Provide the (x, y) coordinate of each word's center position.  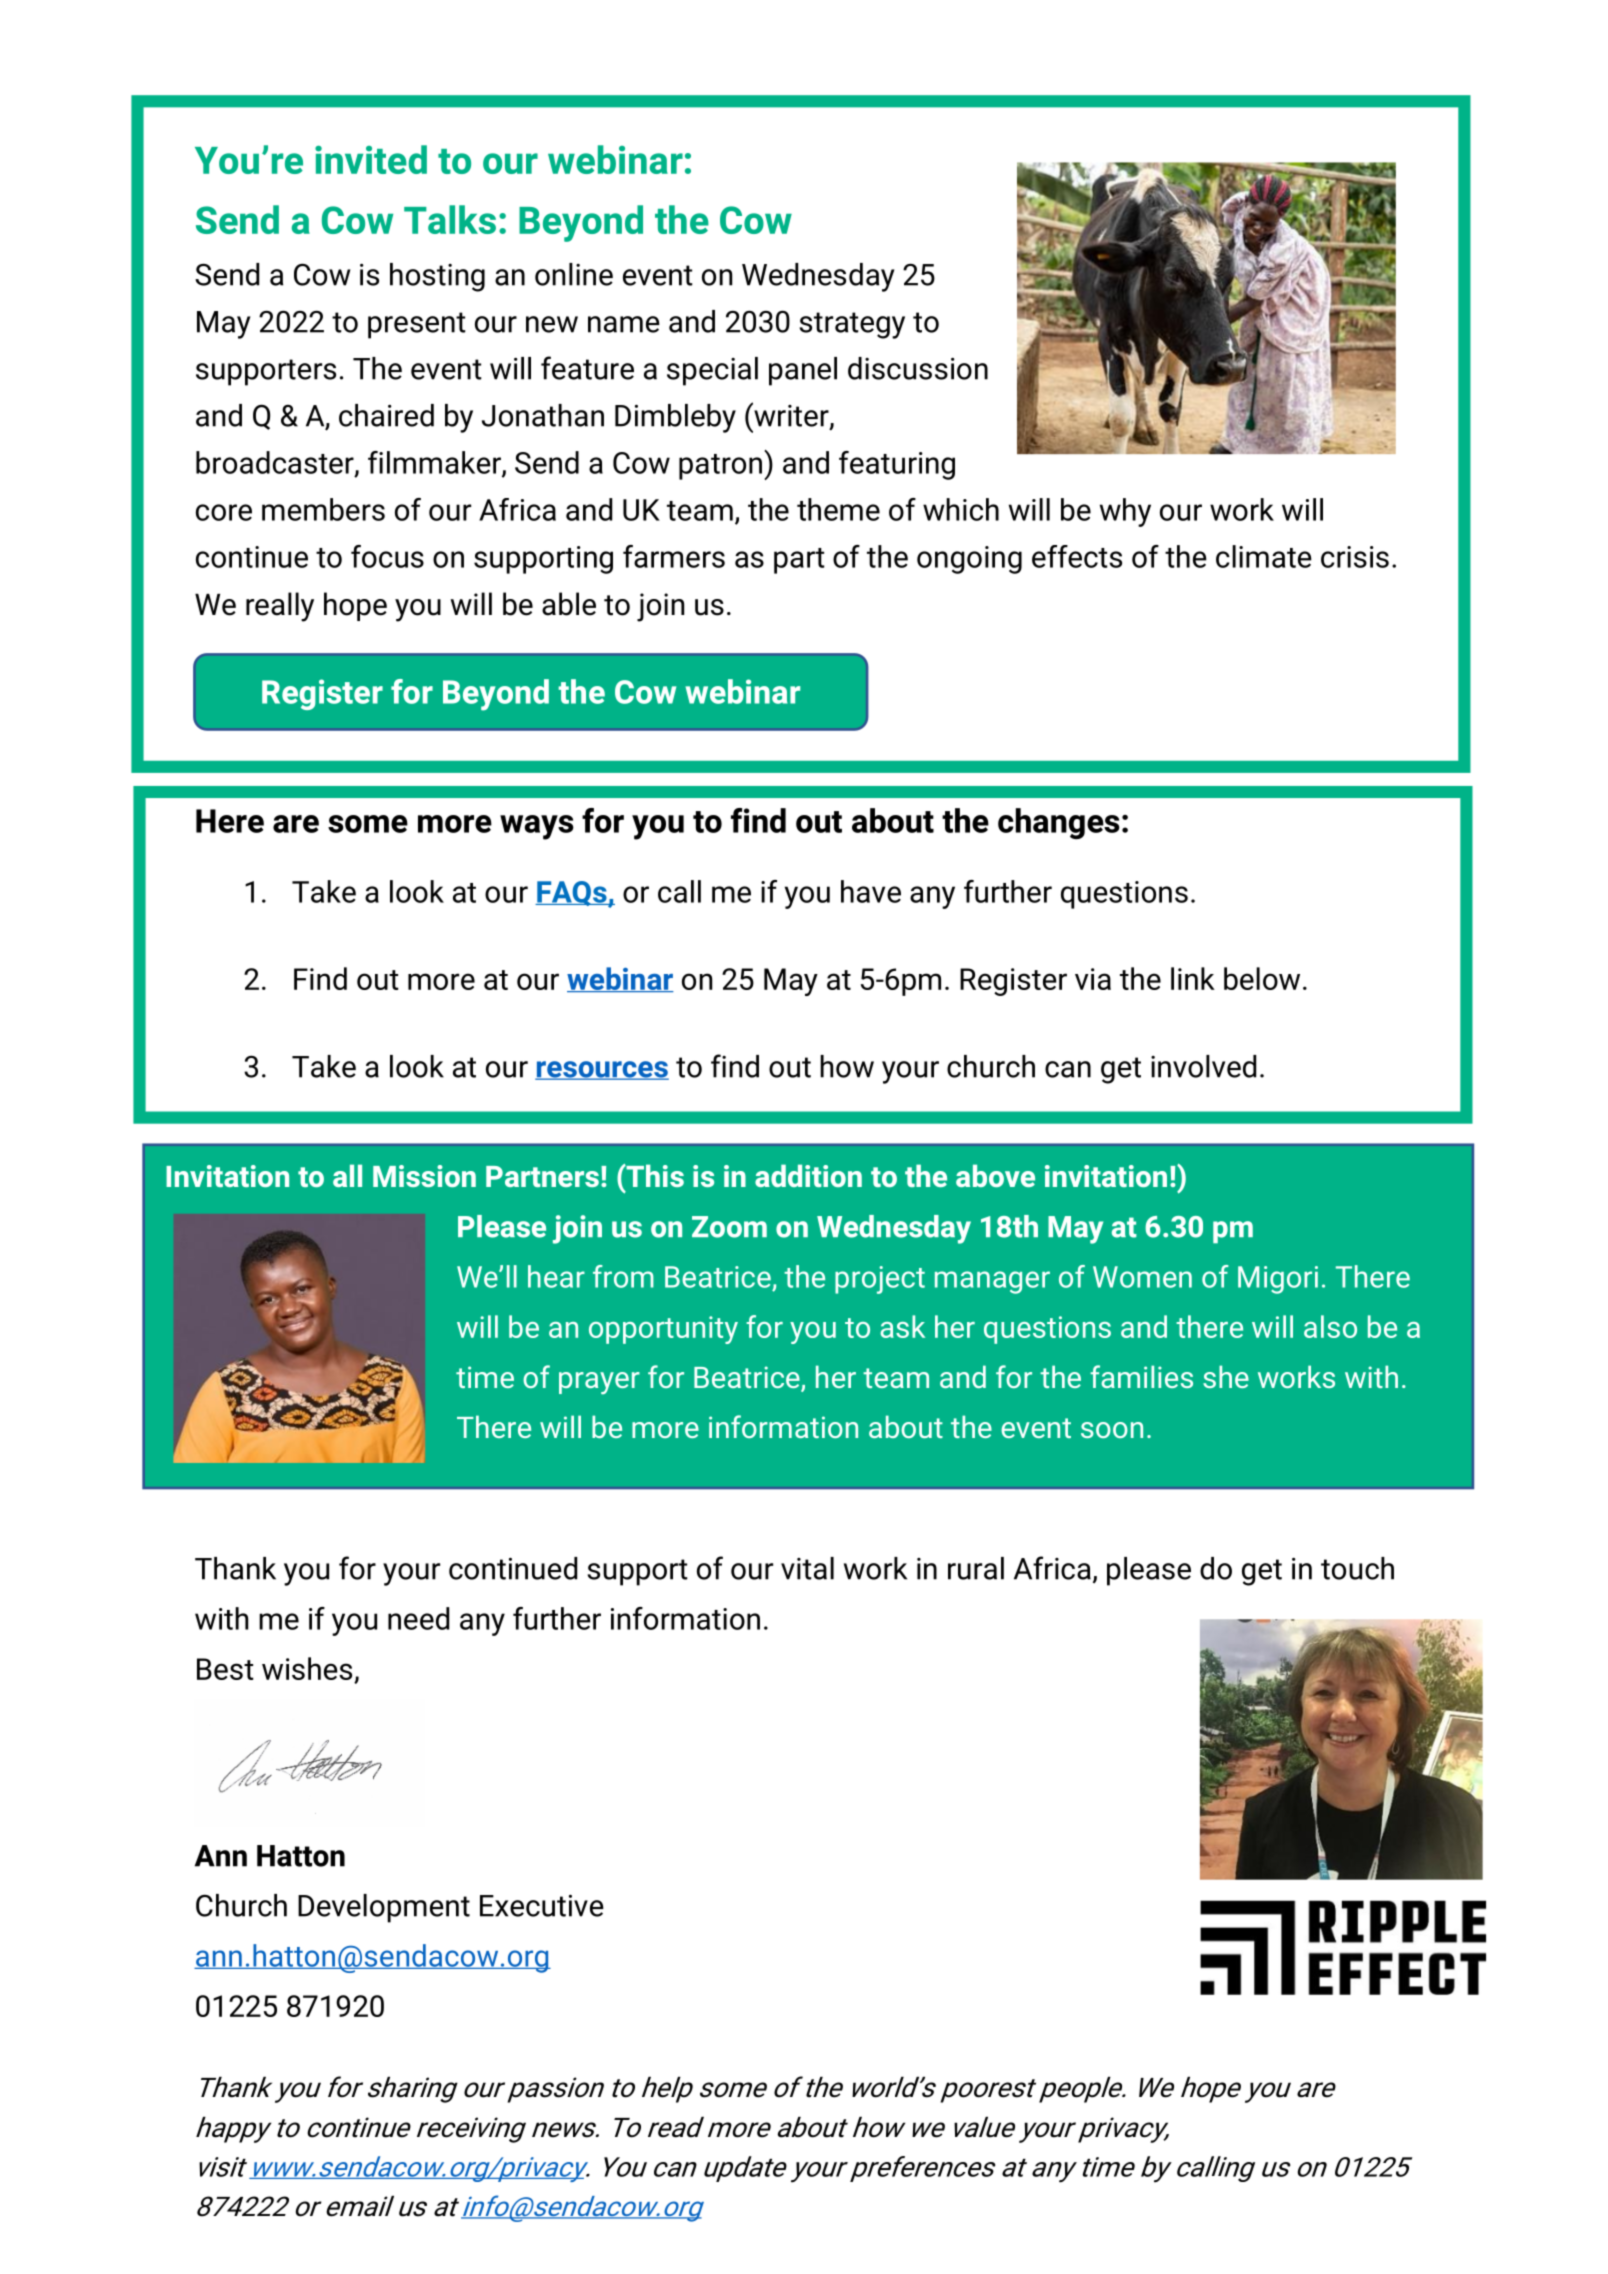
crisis (1355, 557)
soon (1112, 1430)
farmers (674, 556)
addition (808, 1175)
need (418, 1618)
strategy (852, 325)
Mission (424, 1176)
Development (384, 1908)
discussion (918, 368)
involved (1203, 1066)
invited (371, 159)
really (280, 607)
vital (807, 1568)
